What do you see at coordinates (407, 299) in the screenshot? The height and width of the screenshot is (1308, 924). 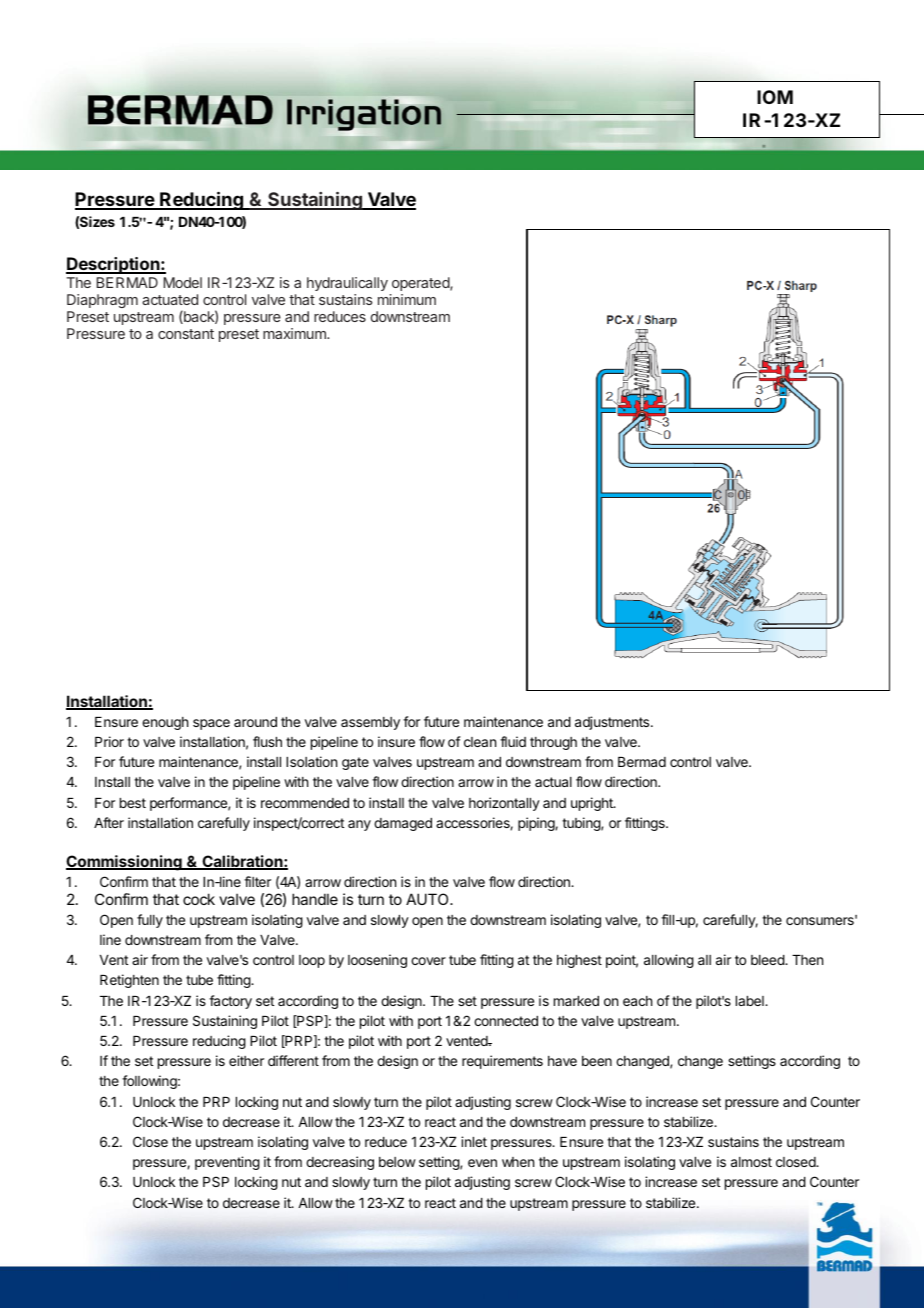 I see `minimum` at bounding box center [407, 299].
